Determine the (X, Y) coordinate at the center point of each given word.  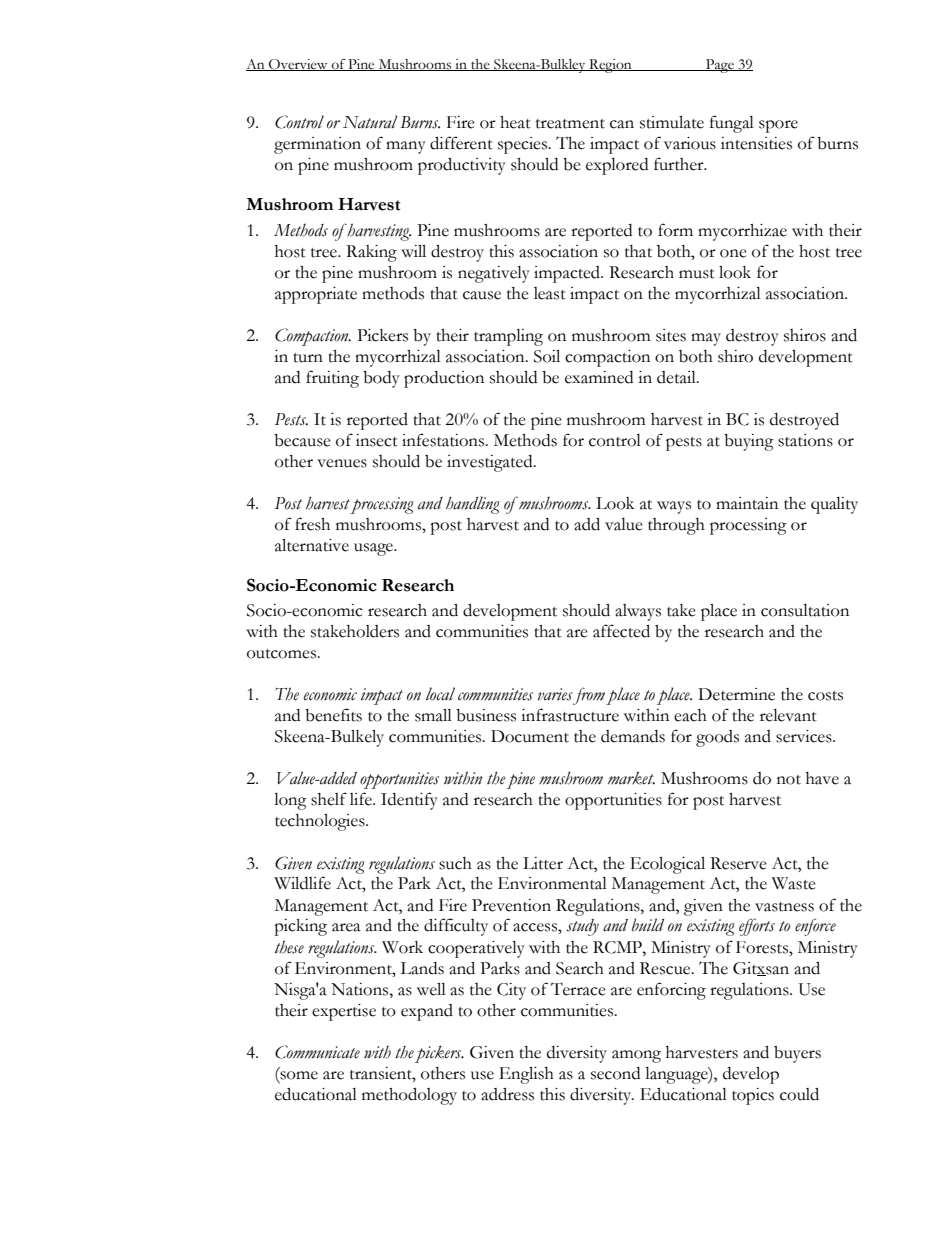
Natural (370, 122)
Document (530, 736)
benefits (333, 715)
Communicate (317, 1052)
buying (749, 442)
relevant (788, 715)
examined (599, 377)
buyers (797, 1054)
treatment (570, 124)
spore (778, 126)
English (526, 1075)
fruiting (332, 379)
